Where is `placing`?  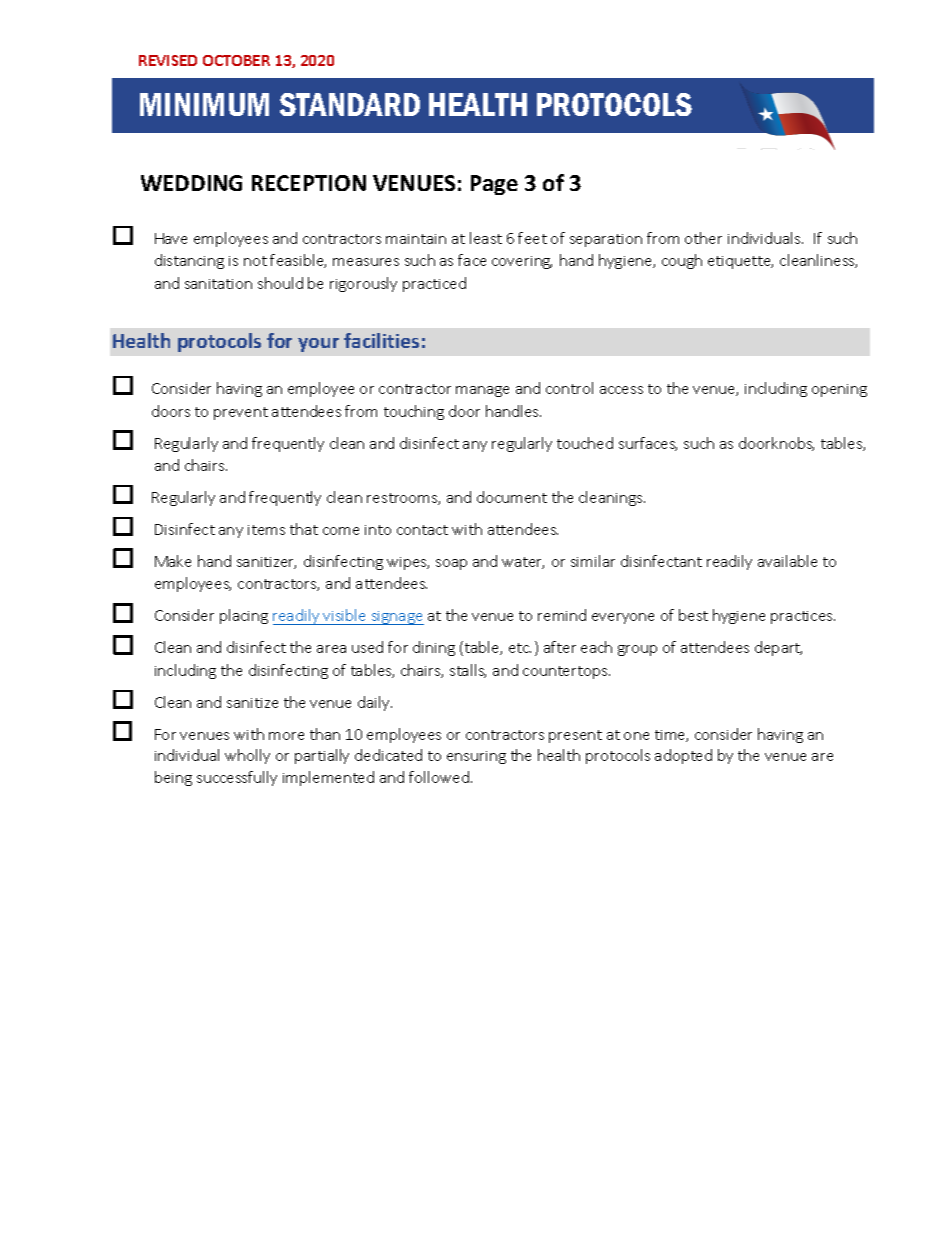 placing is located at coordinates (244, 616).
